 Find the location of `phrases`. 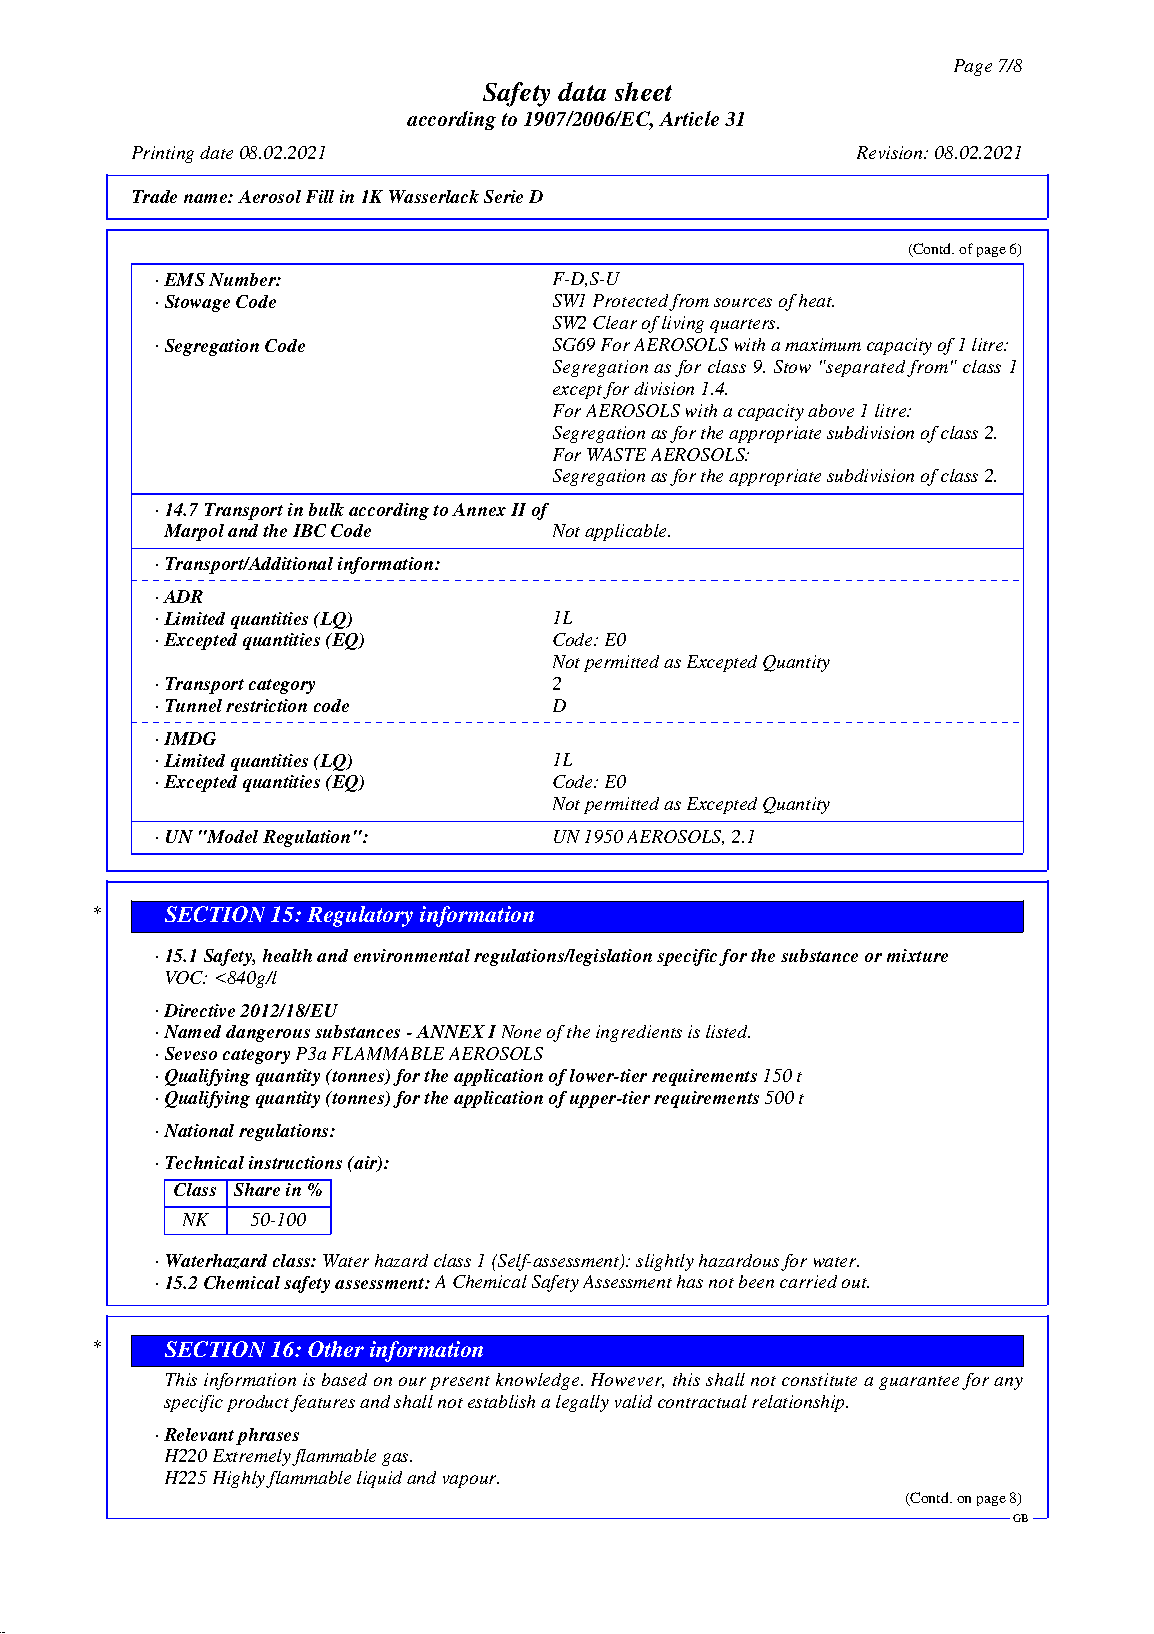

phrases is located at coordinates (267, 1436).
